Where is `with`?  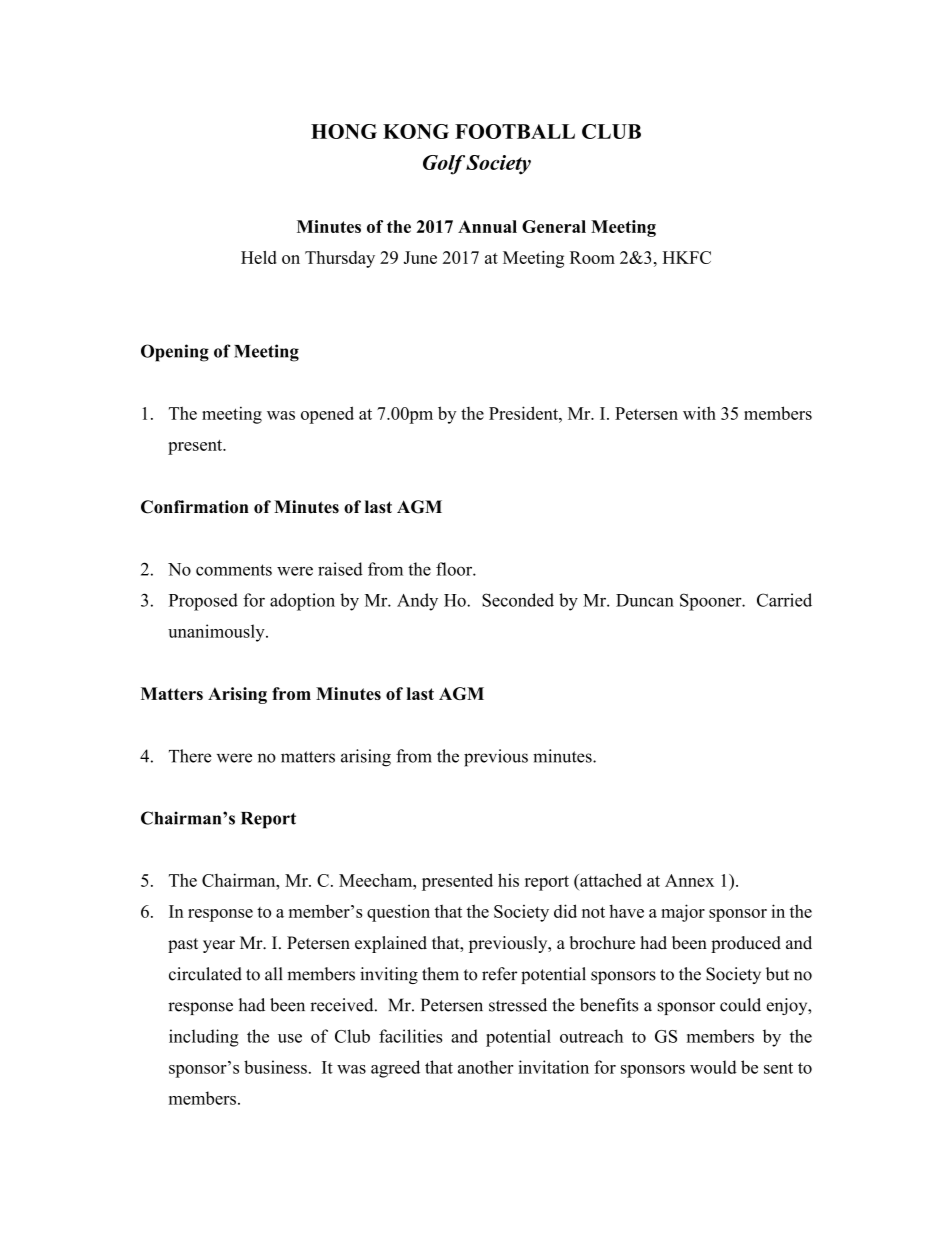
with is located at coordinates (699, 413).
